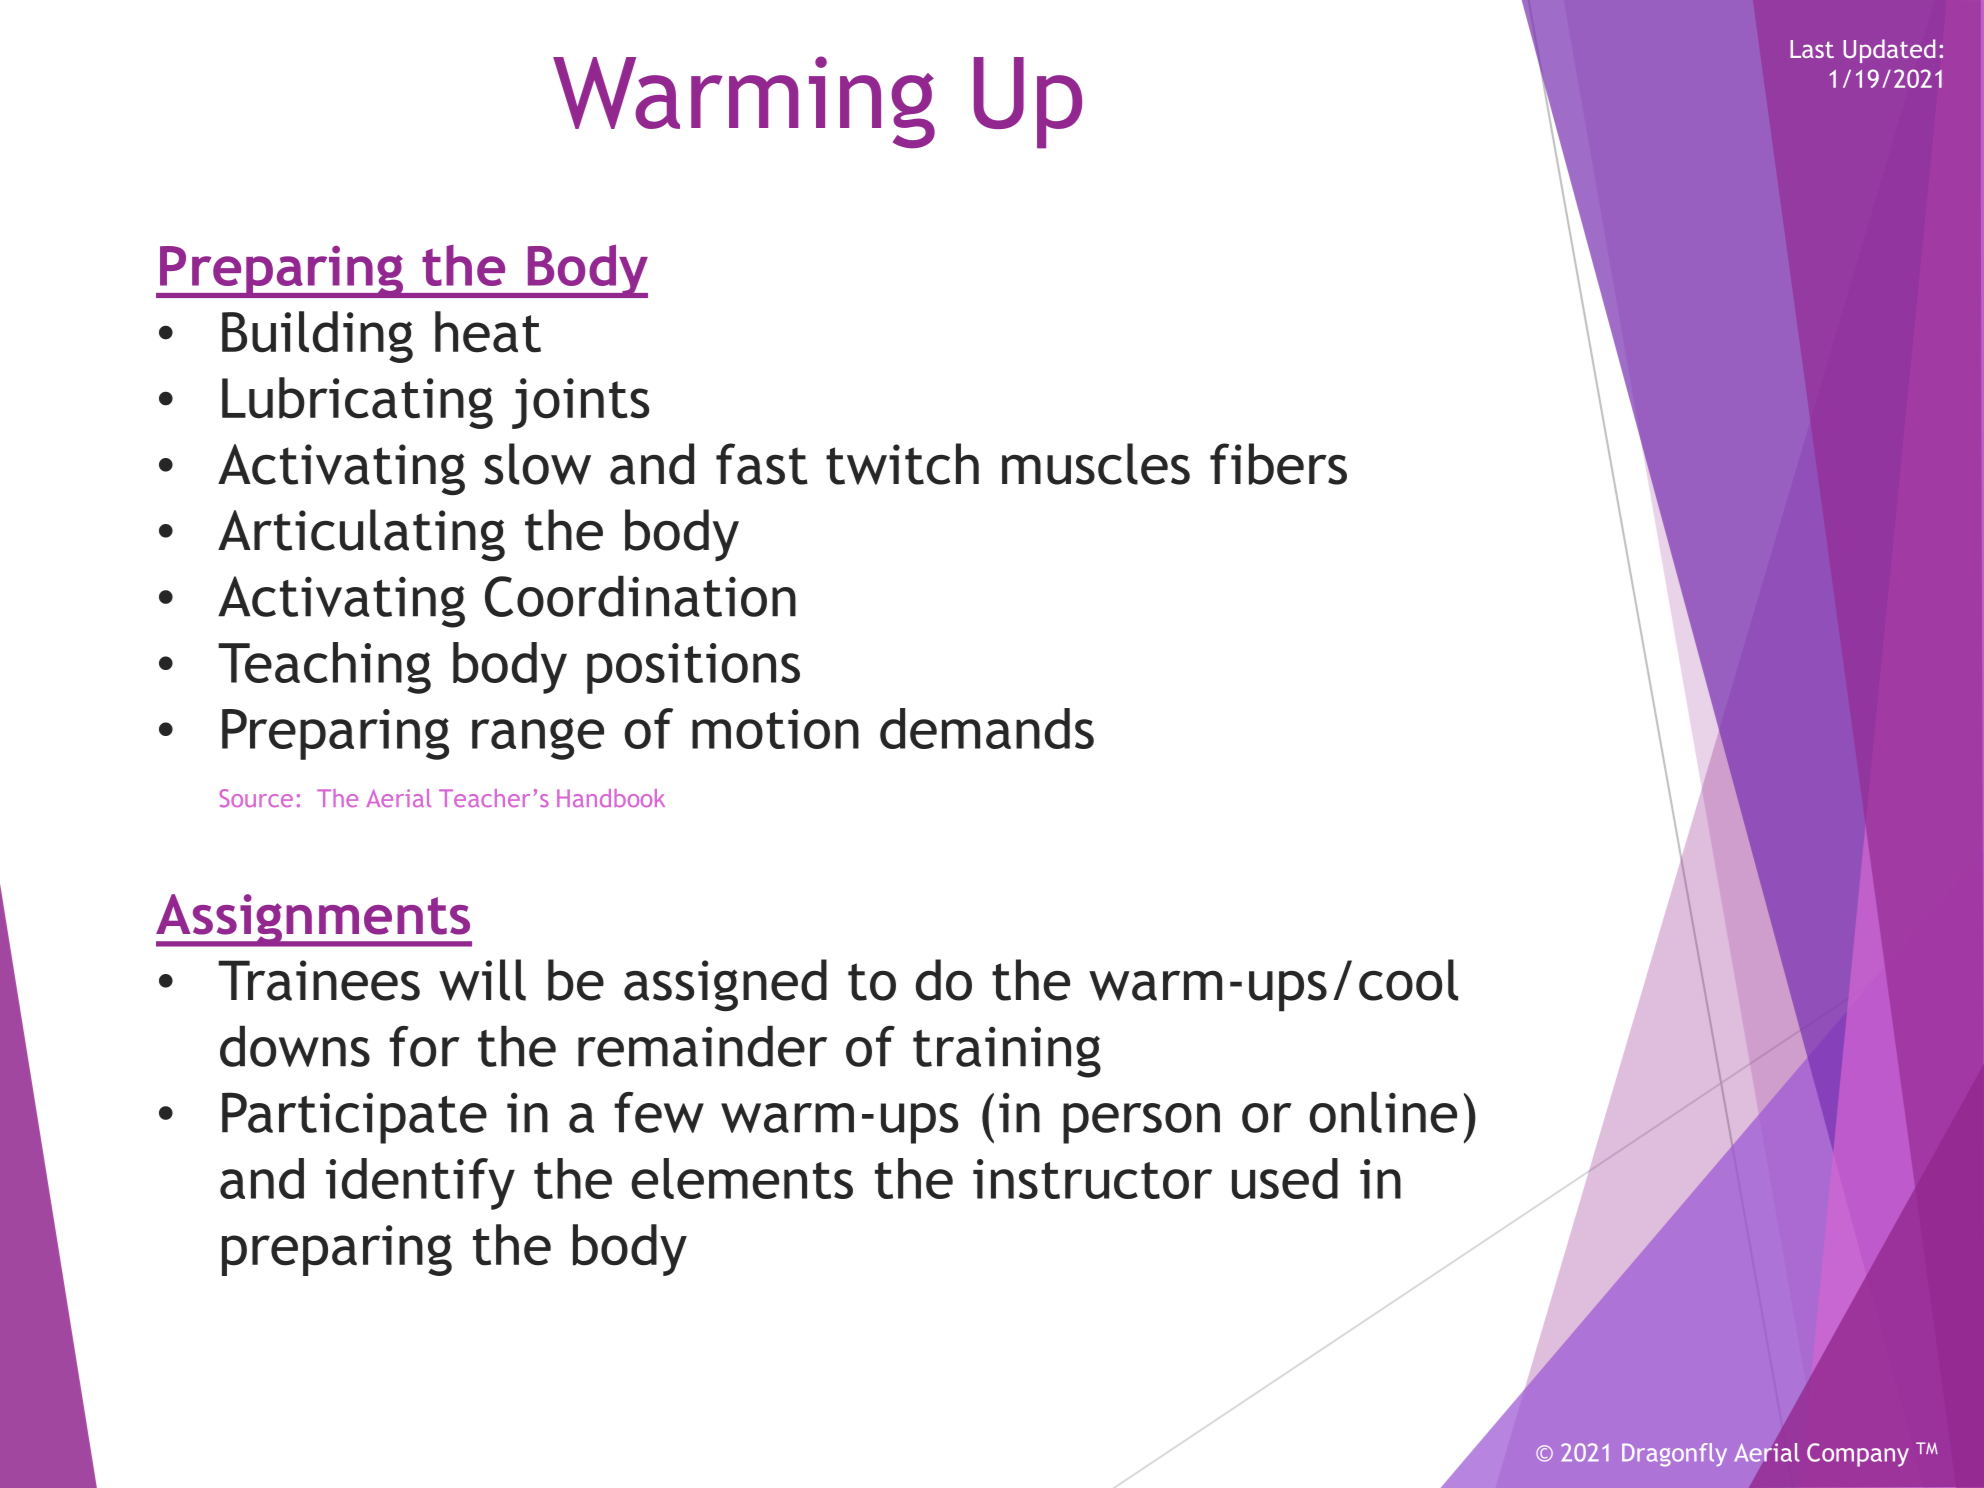  What do you see at coordinates (1812, 49) in the screenshot?
I see `Last` at bounding box center [1812, 49].
